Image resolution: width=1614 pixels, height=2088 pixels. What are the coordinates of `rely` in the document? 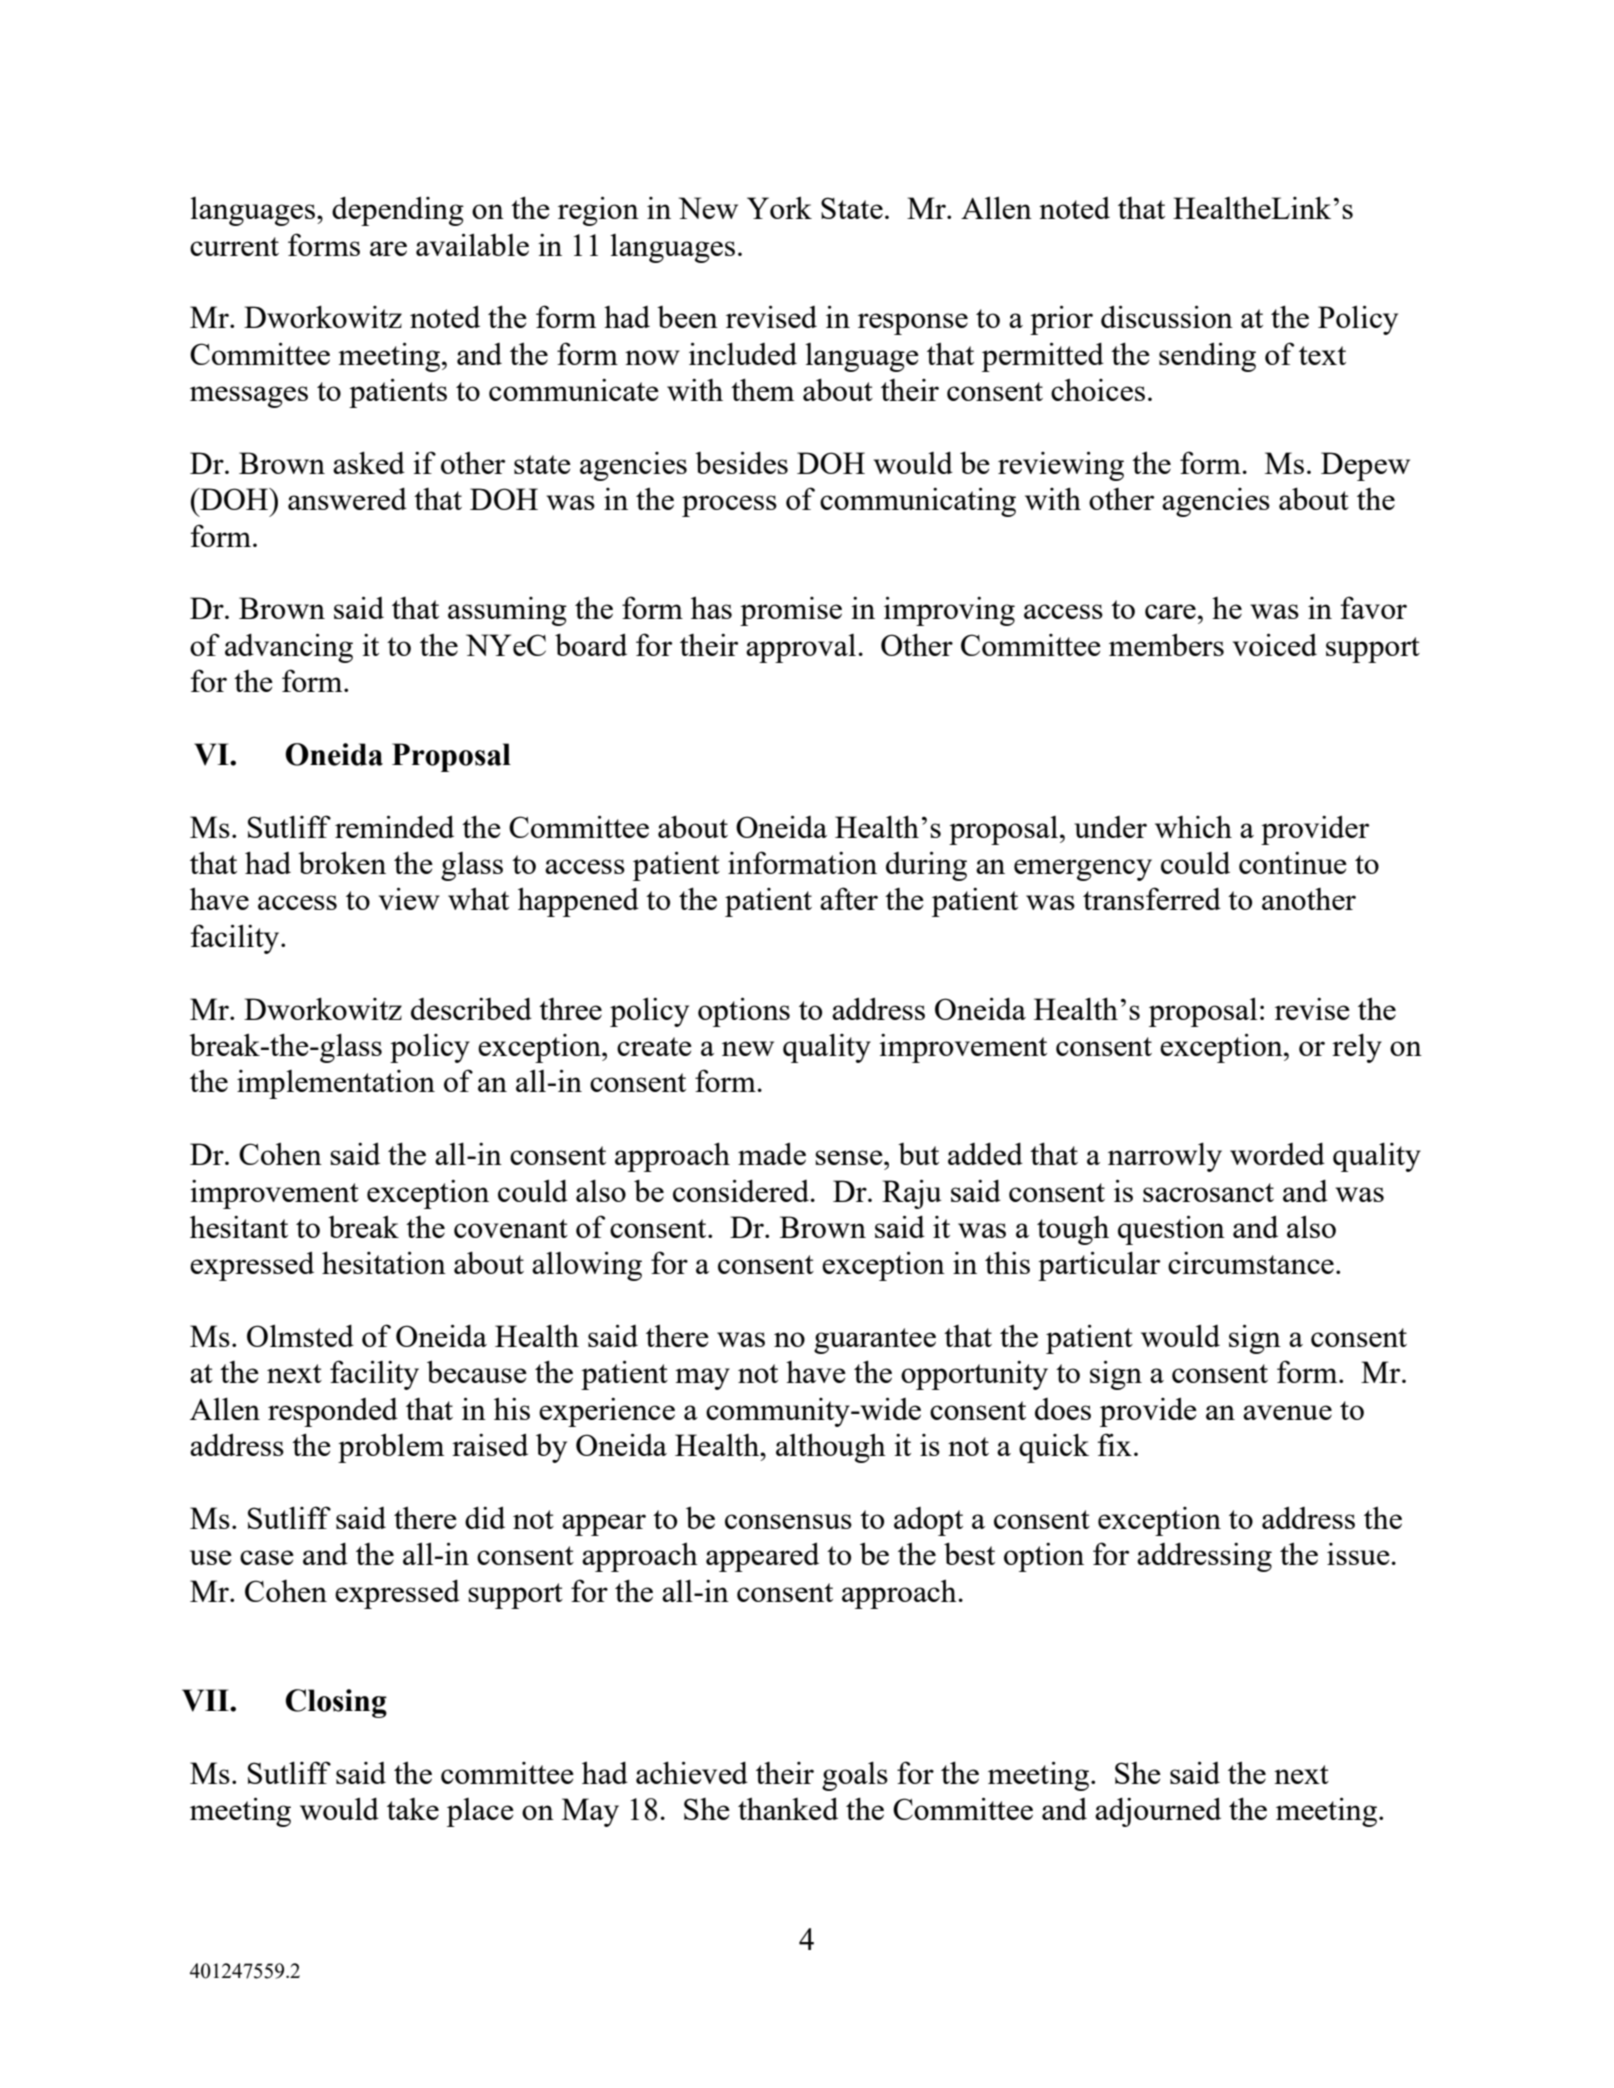 It's located at (1357, 1048).
